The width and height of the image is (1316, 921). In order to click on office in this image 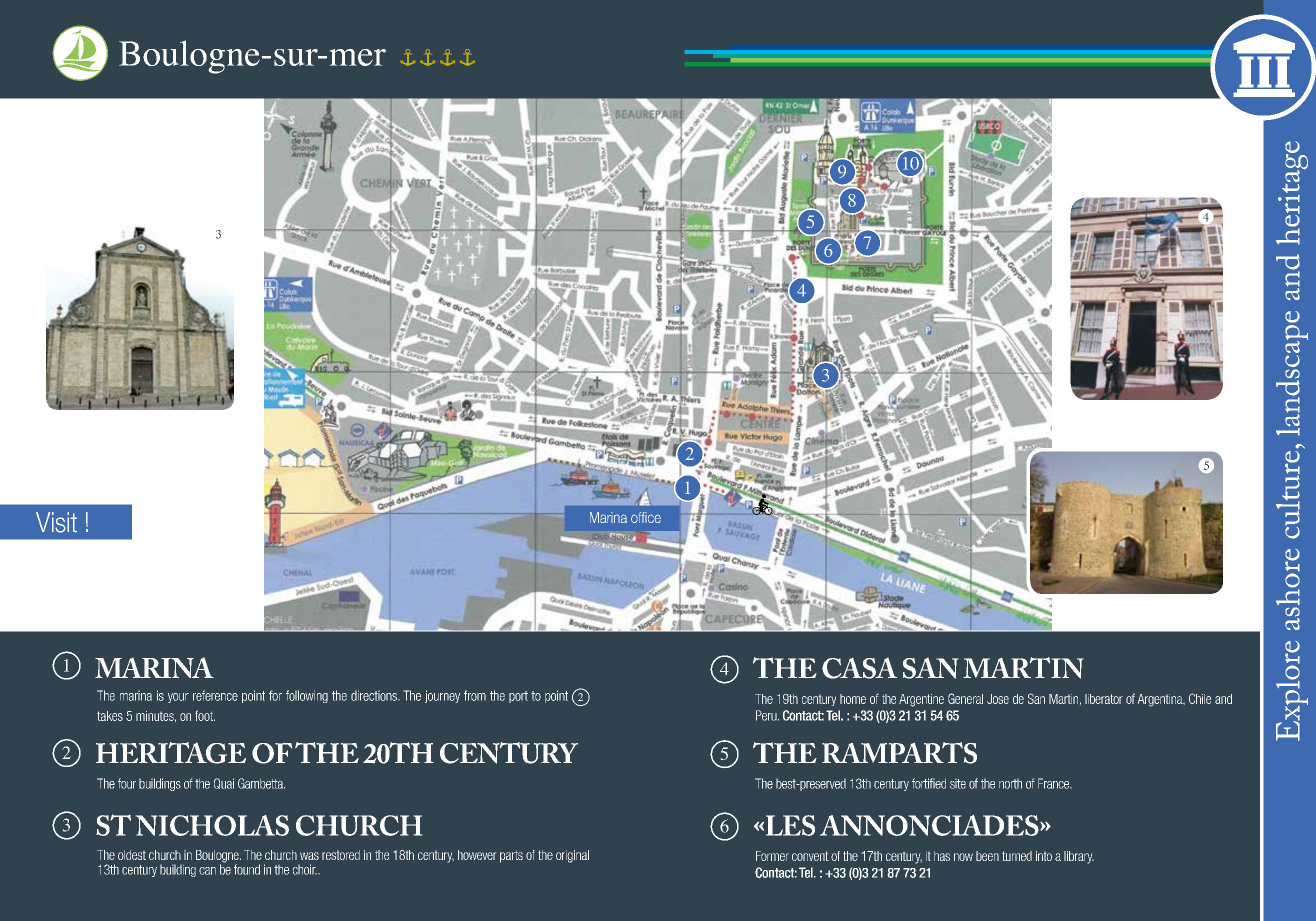, I will do `click(646, 517)`.
